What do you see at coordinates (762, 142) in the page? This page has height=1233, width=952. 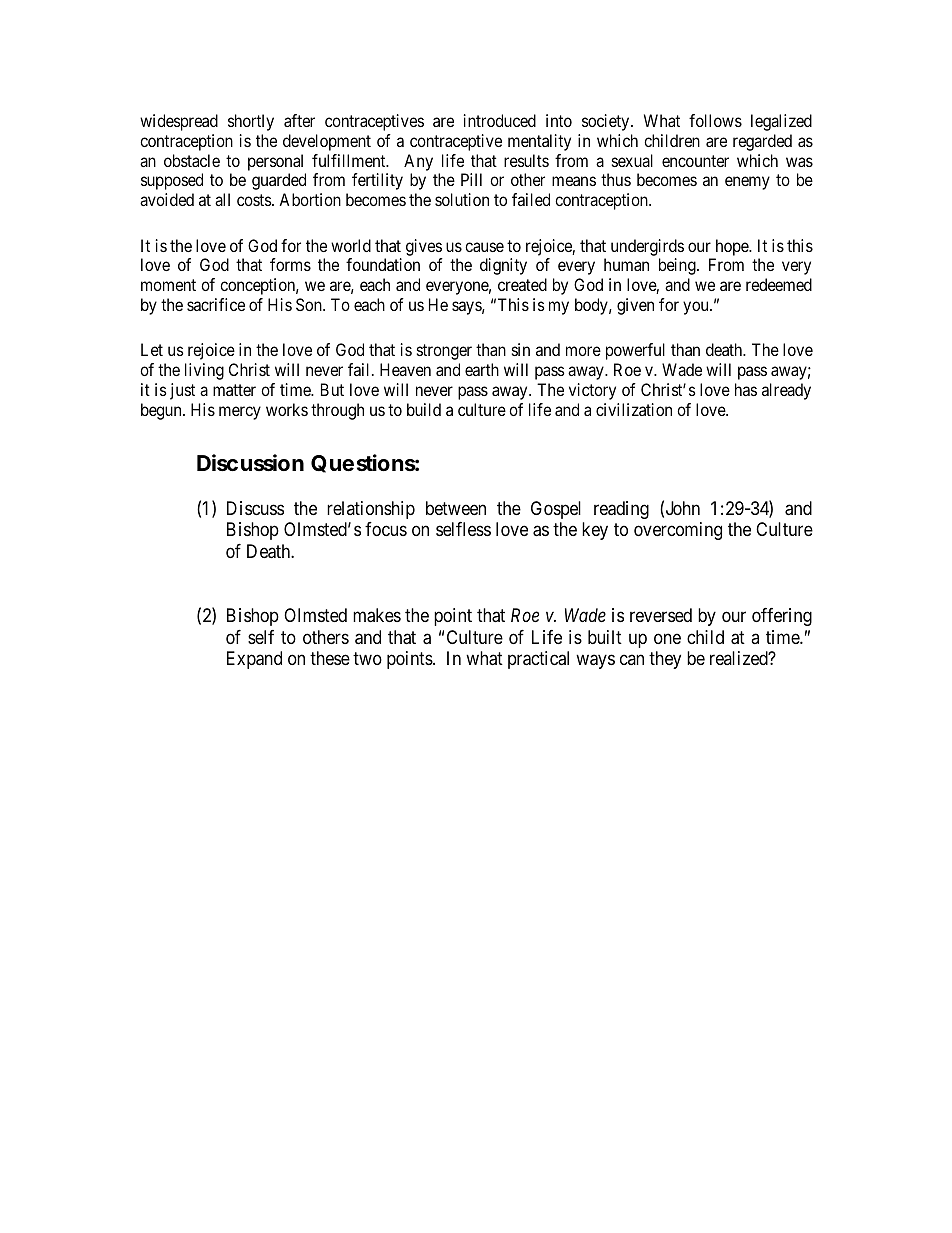 I see `regarded` at bounding box center [762, 142].
